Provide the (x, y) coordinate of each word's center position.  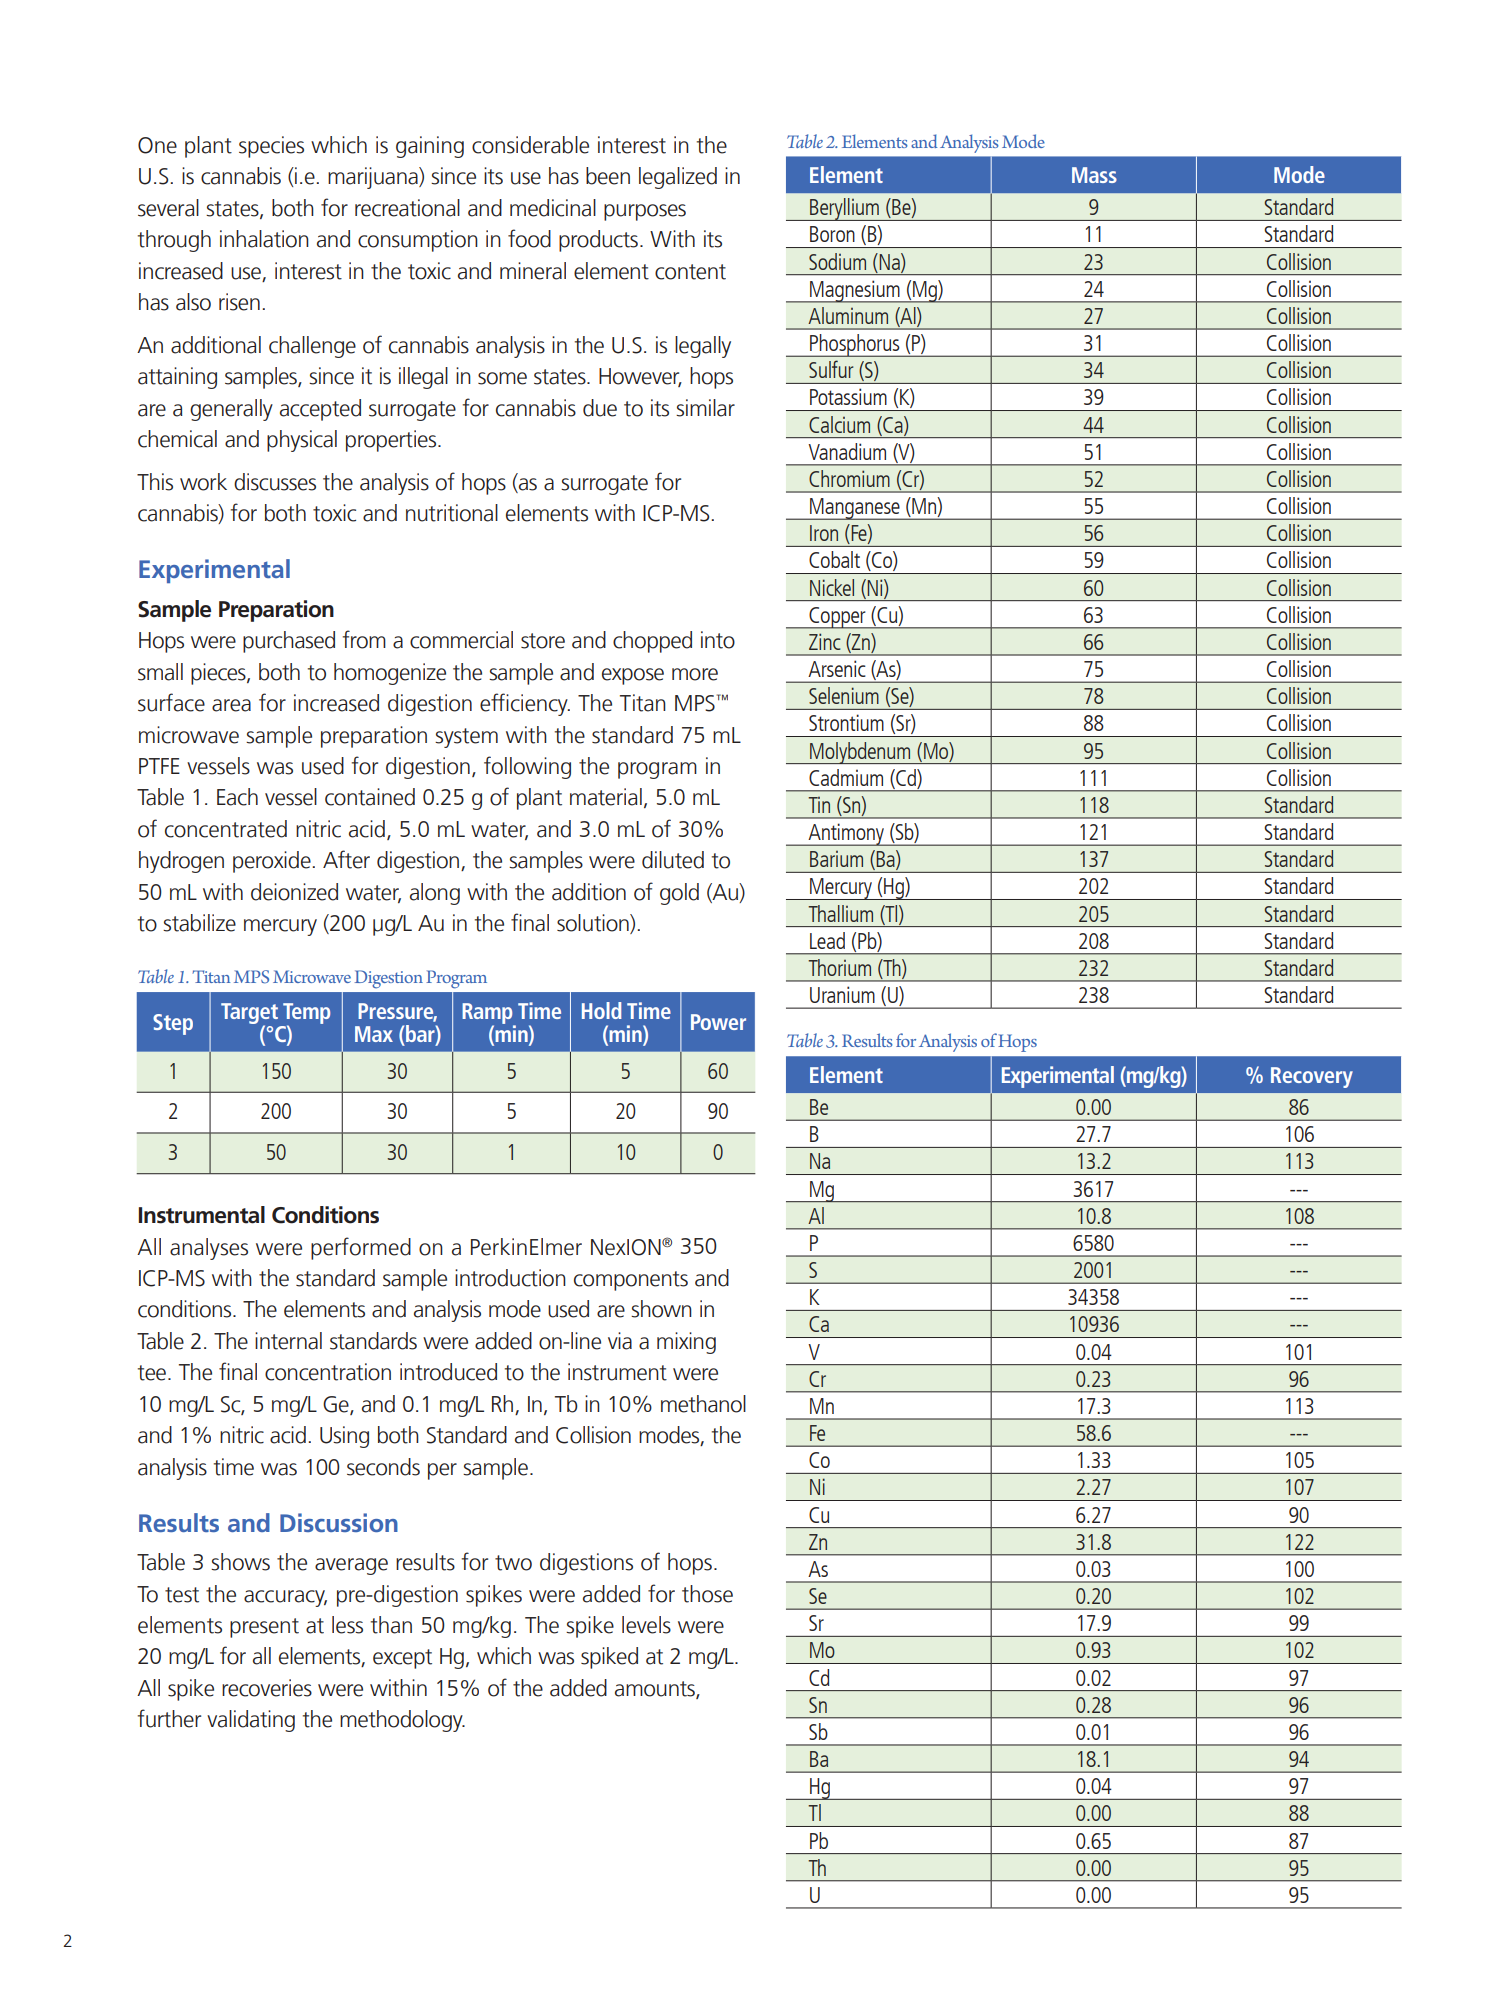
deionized (294, 892)
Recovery (1312, 1077)
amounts (656, 1690)
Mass (1094, 175)
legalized (678, 178)
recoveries (267, 1688)
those (707, 1594)
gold (679, 894)
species (271, 147)
